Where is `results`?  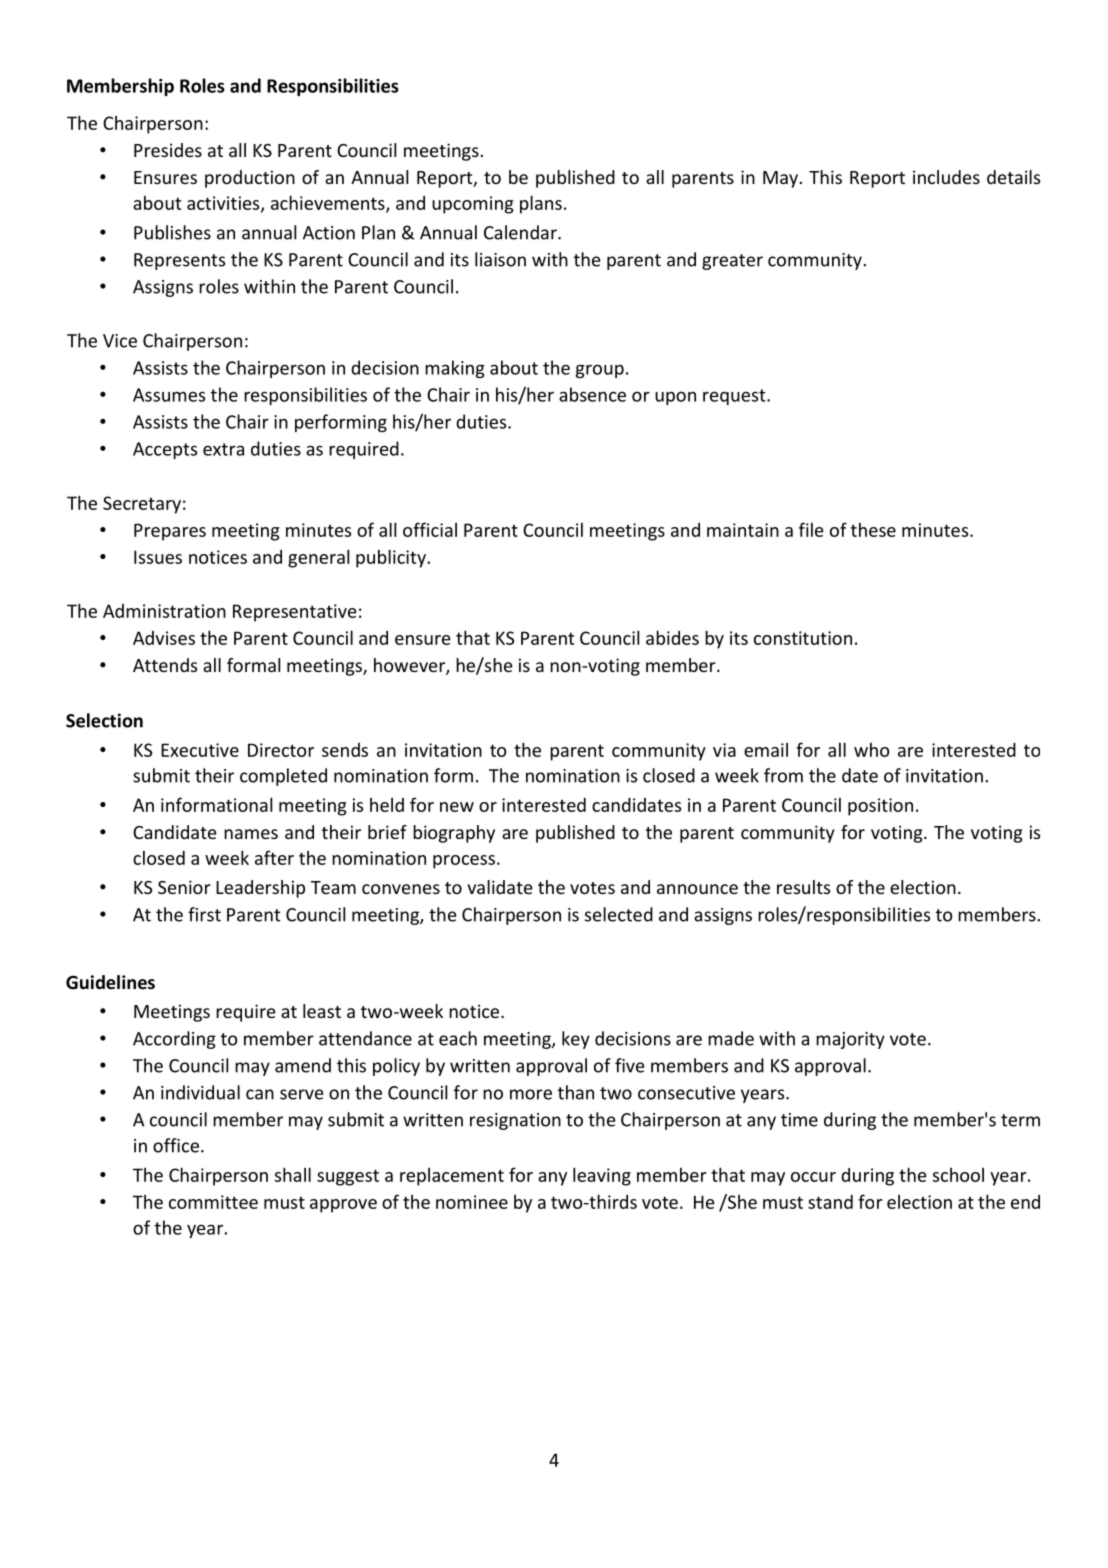 results is located at coordinates (803, 887).
